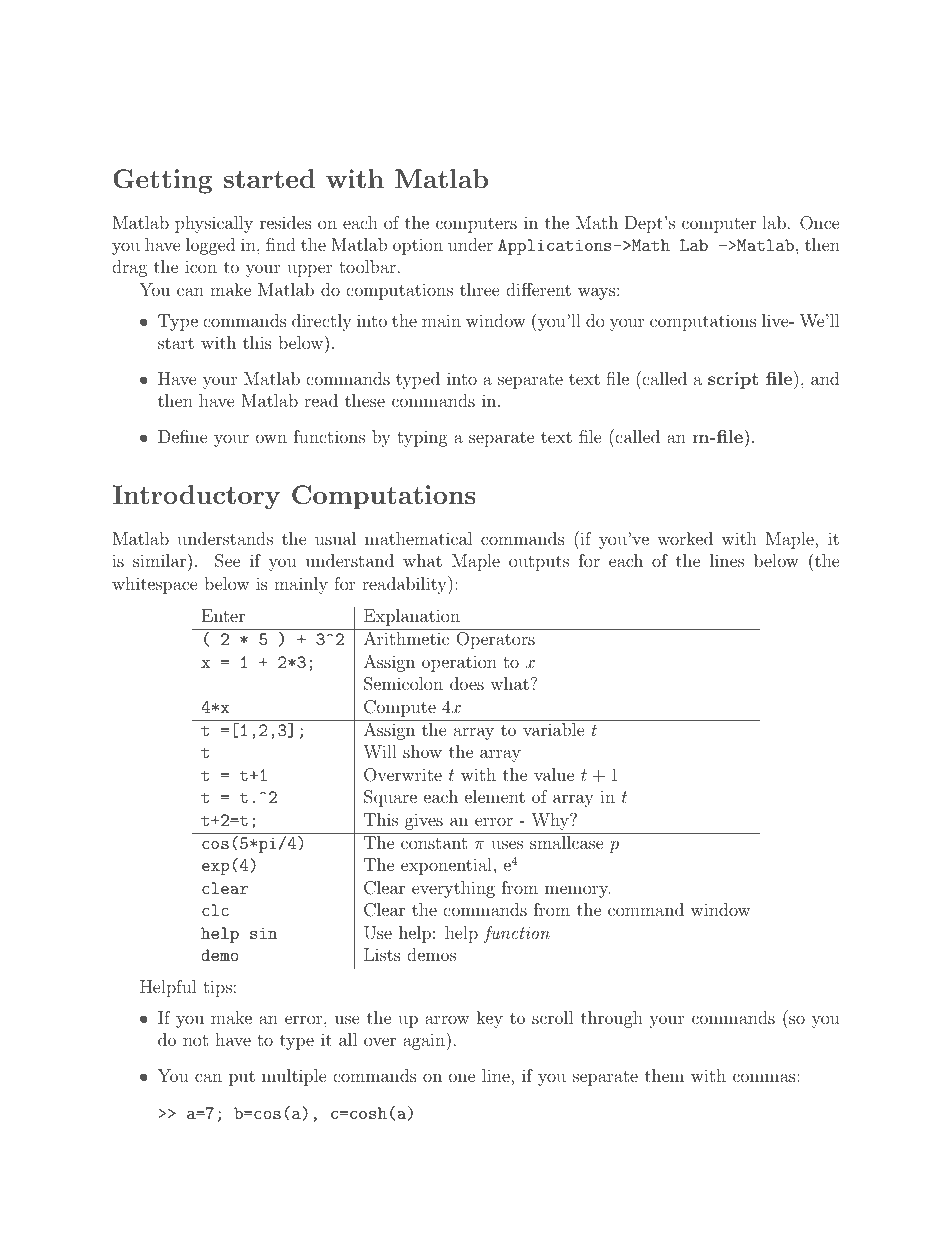 The width and height of the screenshot is (952, 1233). What do you see at coordinates (685, 538) in the screenshot?
I see `worked` at bounding box center [685, 538].
